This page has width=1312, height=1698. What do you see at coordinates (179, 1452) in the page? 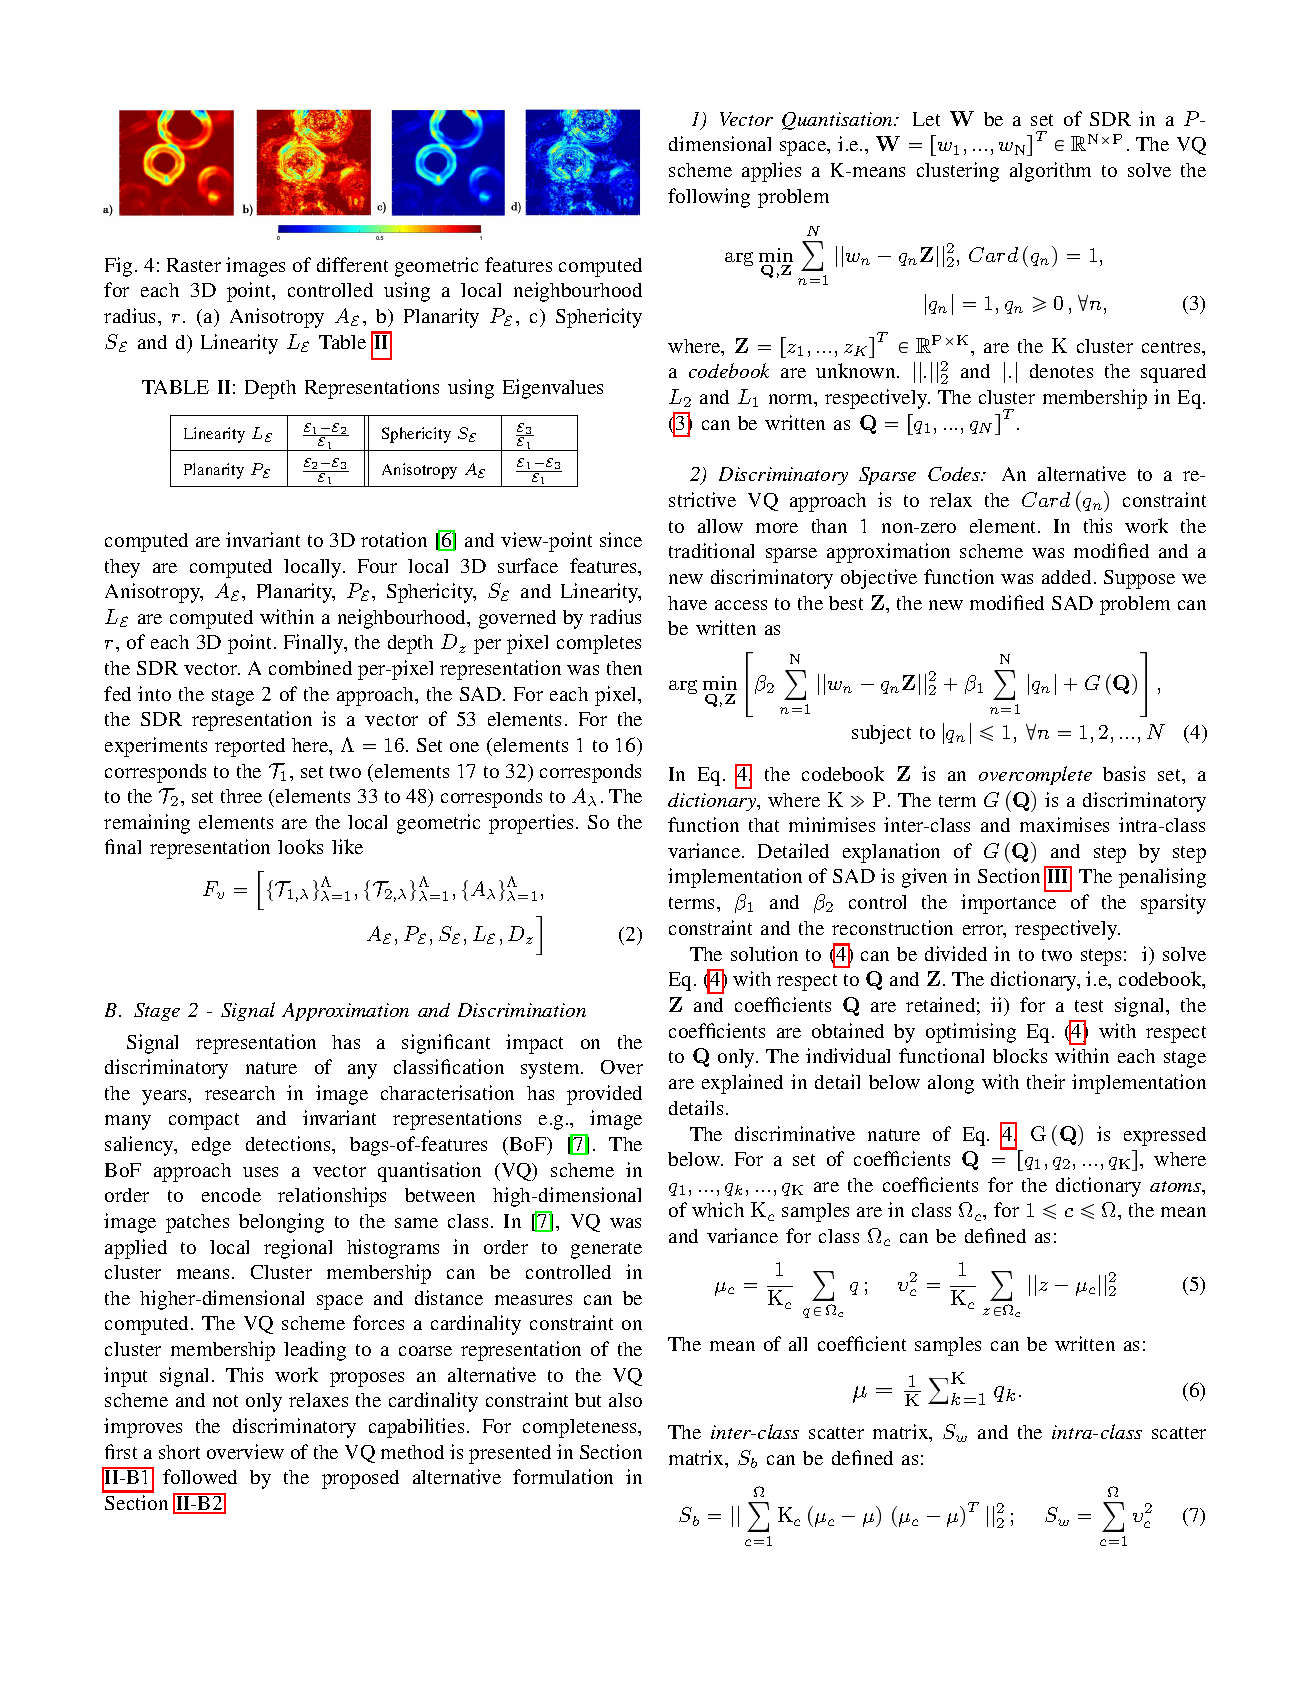
I see `short` at bounding box center [179, 1452].
